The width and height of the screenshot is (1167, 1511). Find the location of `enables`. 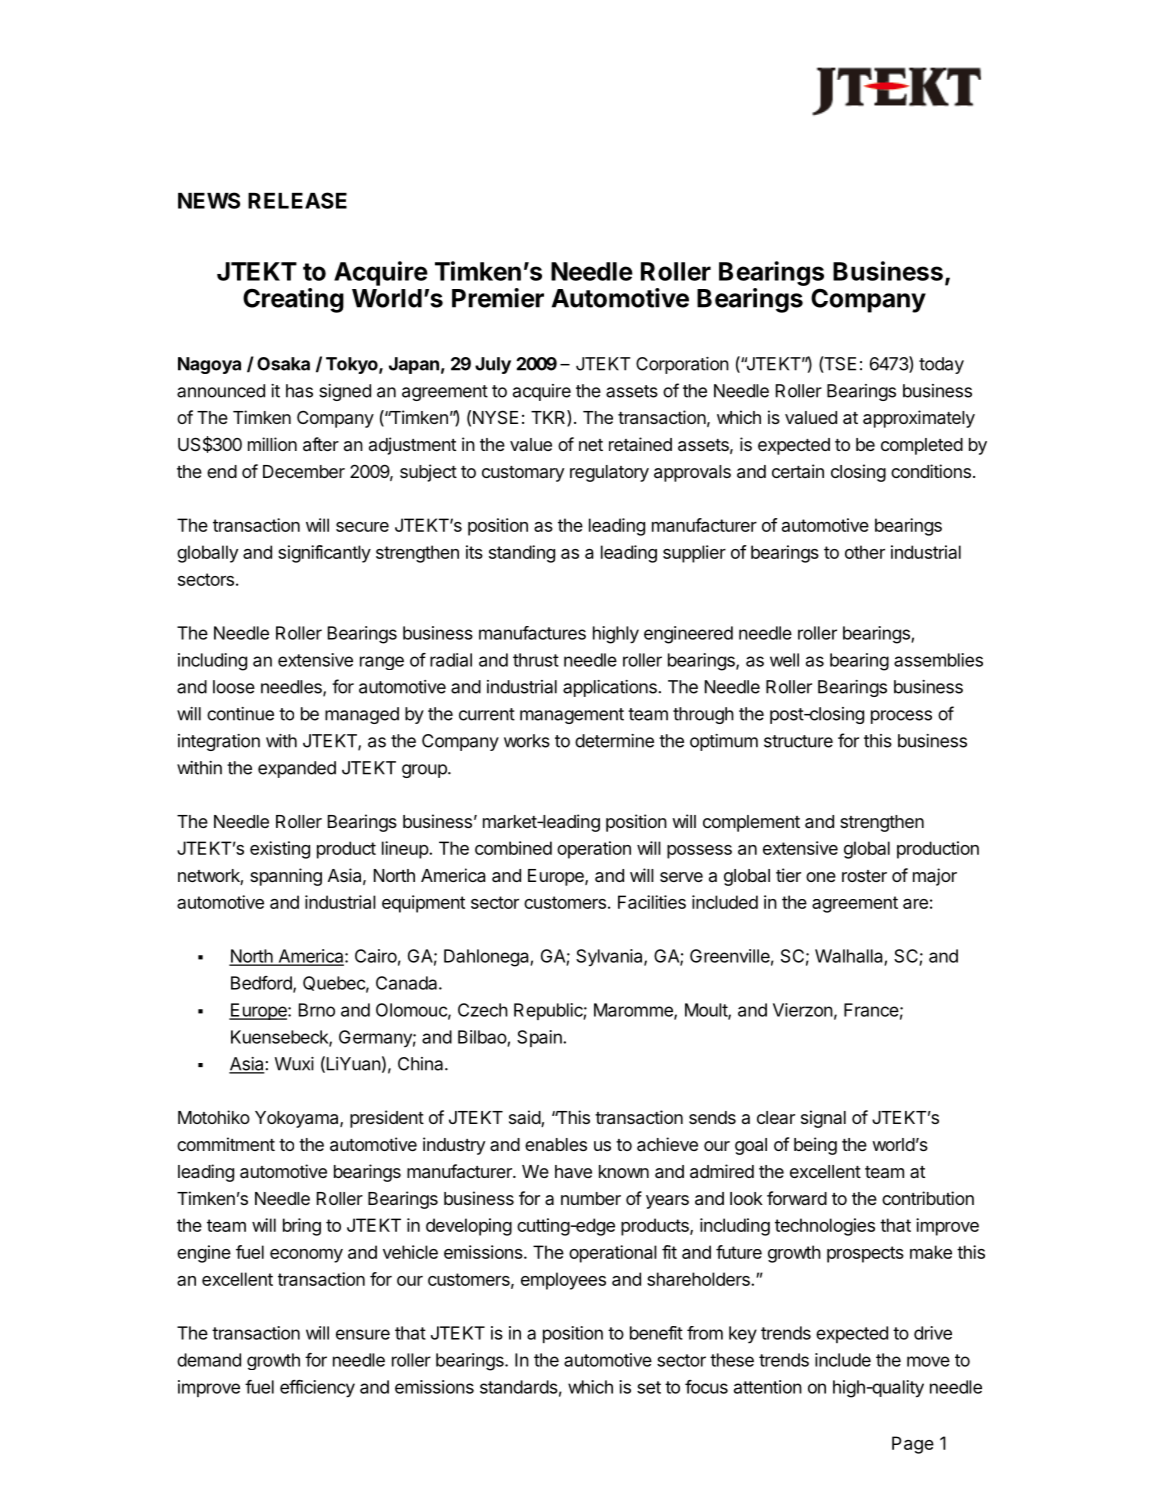

enables is located at coordinates (556, 1144).
